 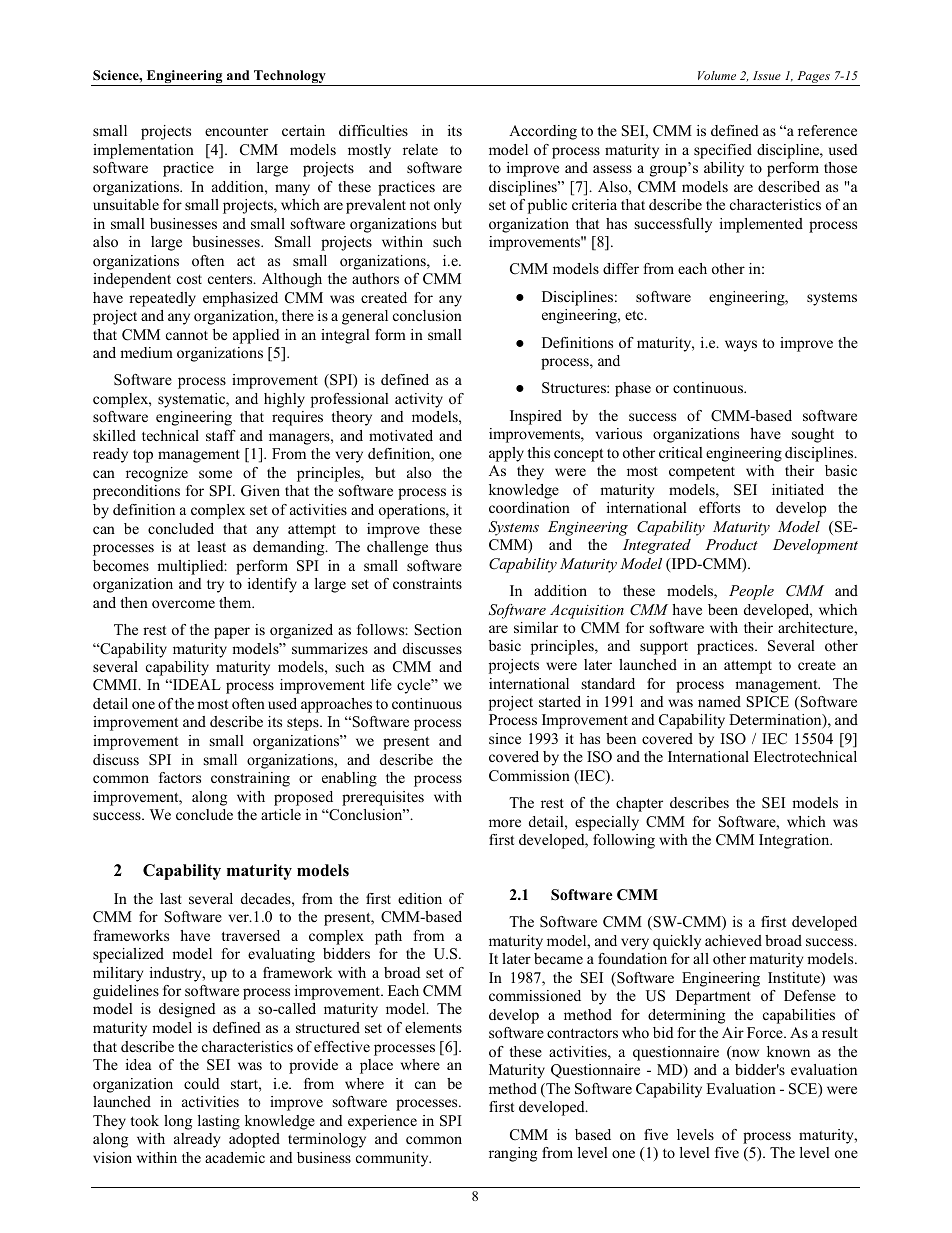 What do you see at coordinates (505, 823) in the image?
I see `more` at bounding box center [505, 823].
